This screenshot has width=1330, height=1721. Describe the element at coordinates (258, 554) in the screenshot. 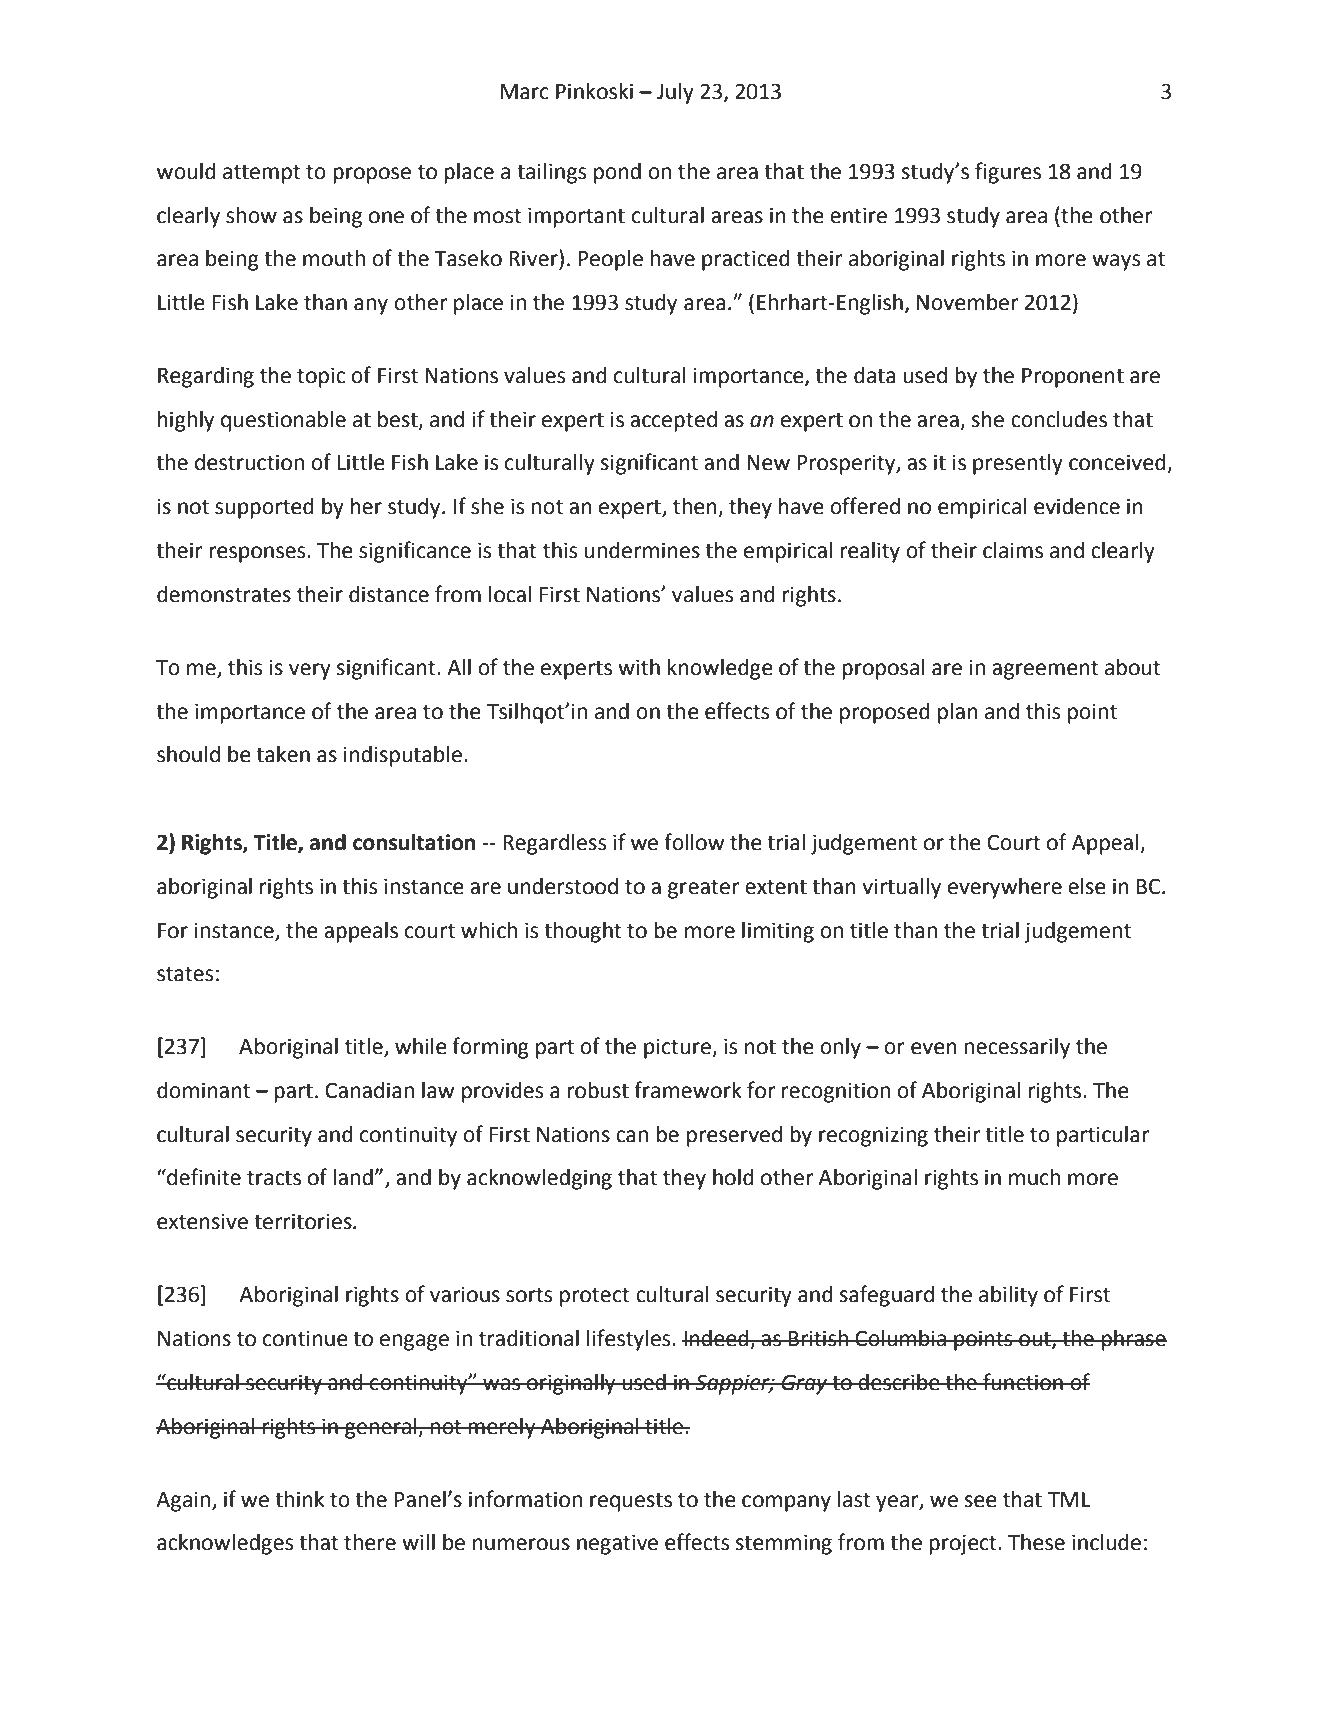

I see `responses` at that location.
